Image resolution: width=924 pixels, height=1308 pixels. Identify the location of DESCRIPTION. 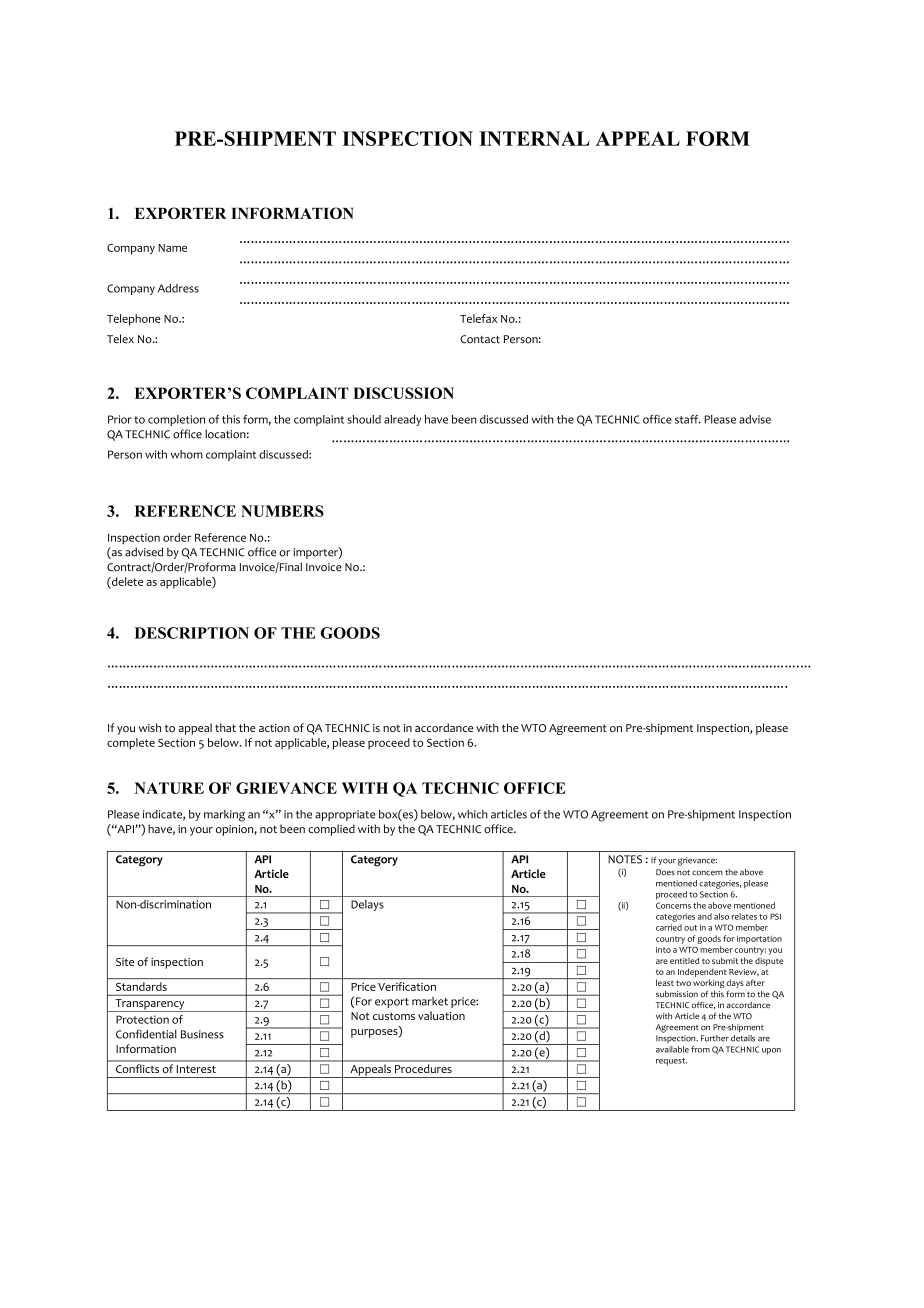
(191, 633).
